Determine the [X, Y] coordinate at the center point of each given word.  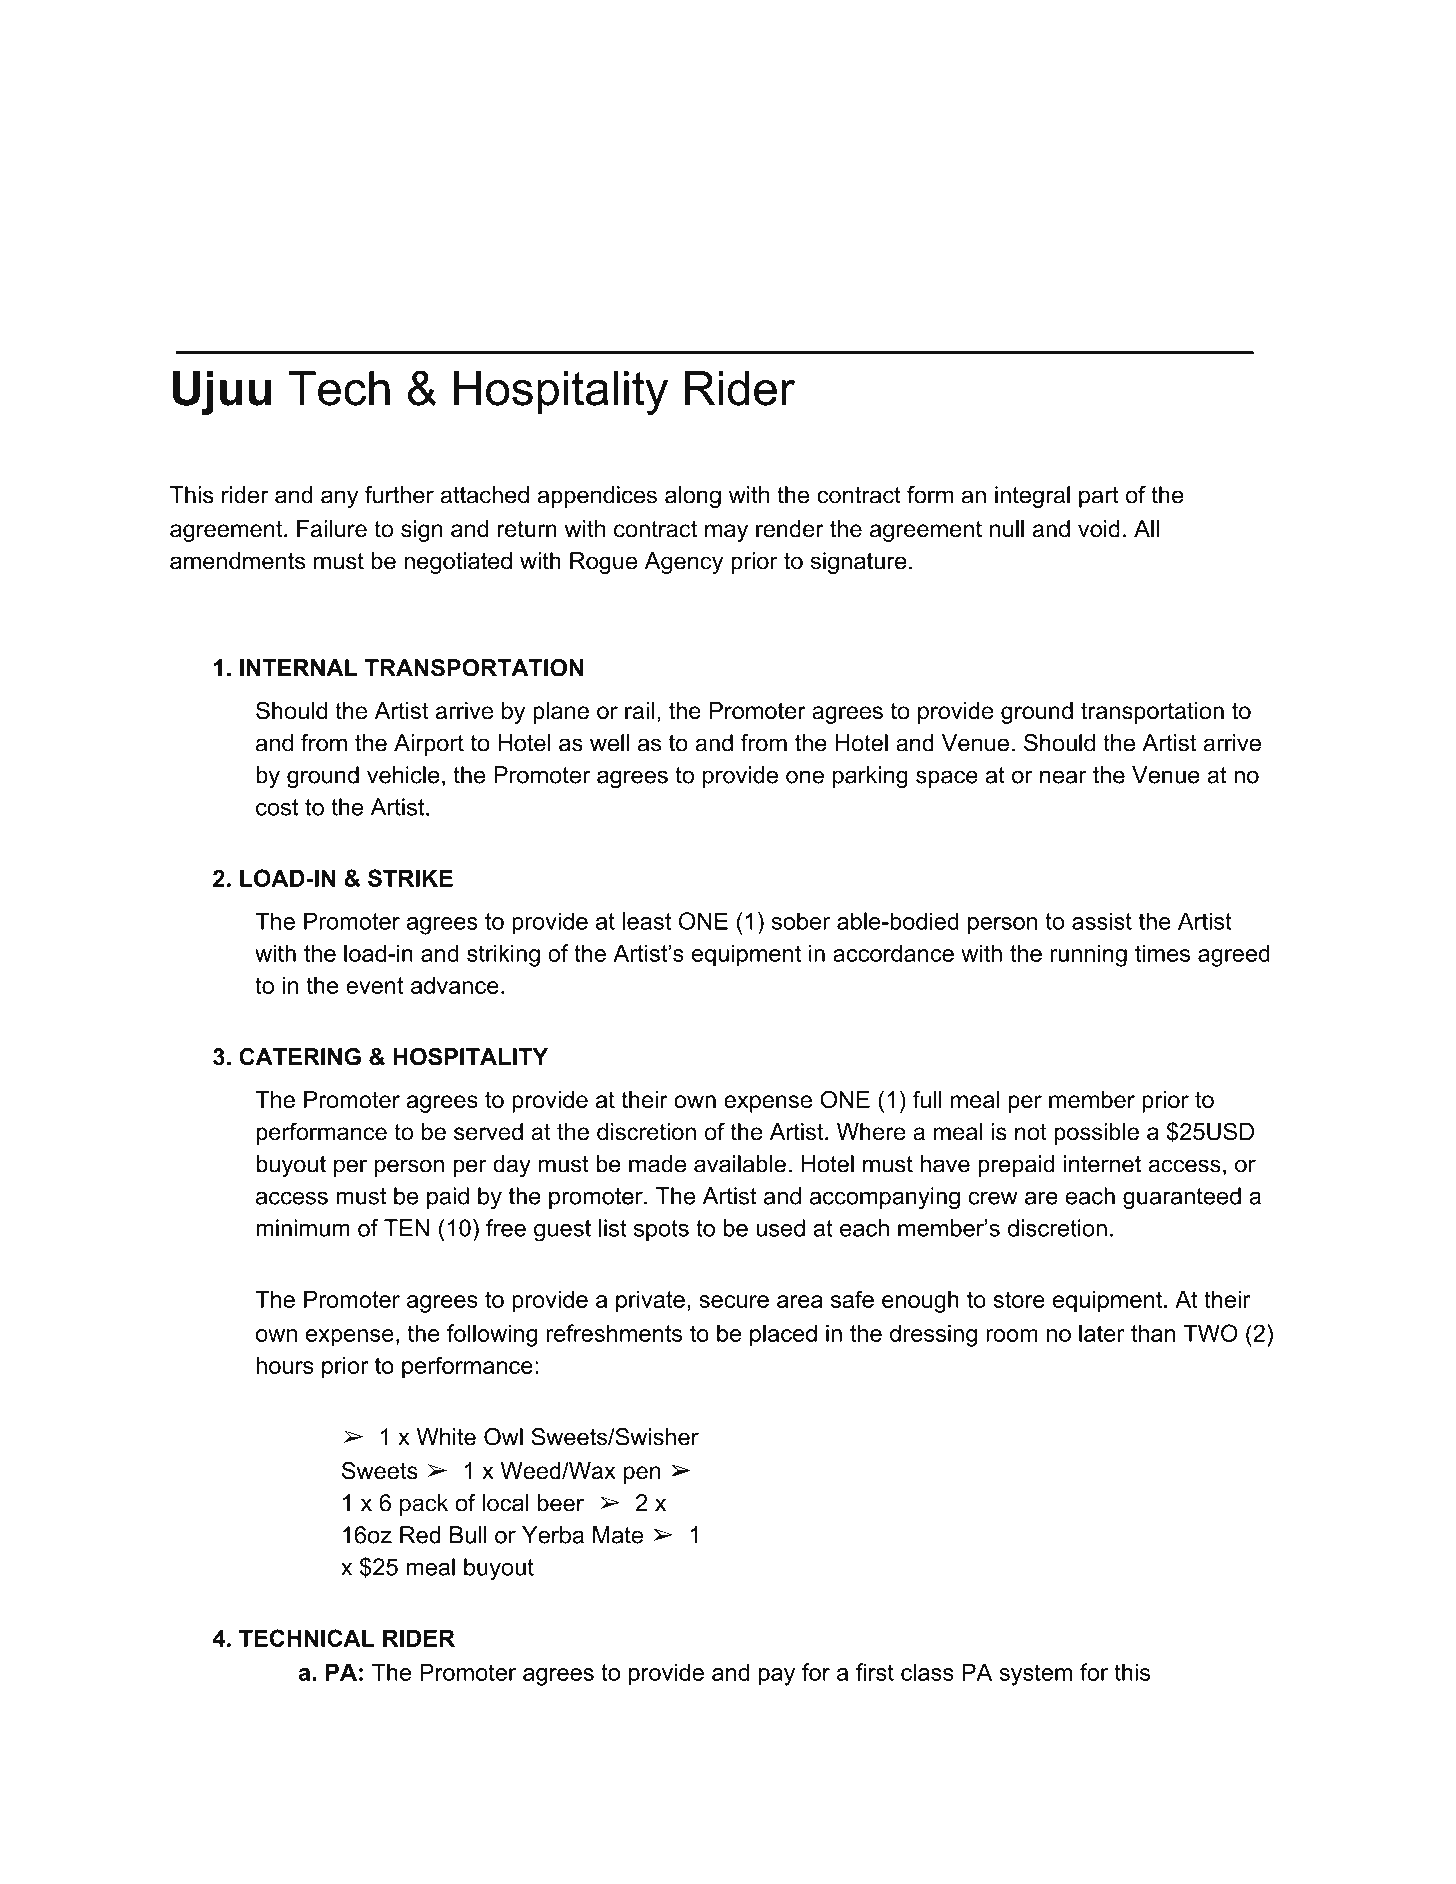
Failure [332, 529]
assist [1102, 921]
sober [801, 921]
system [1035, 1675]
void [1099, 529]
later [1102, 1333]
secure [734, 1301]
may [726, 533]
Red [420, 1535]
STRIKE [410, 878]
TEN [406, 1228]
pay [777, 1677]
